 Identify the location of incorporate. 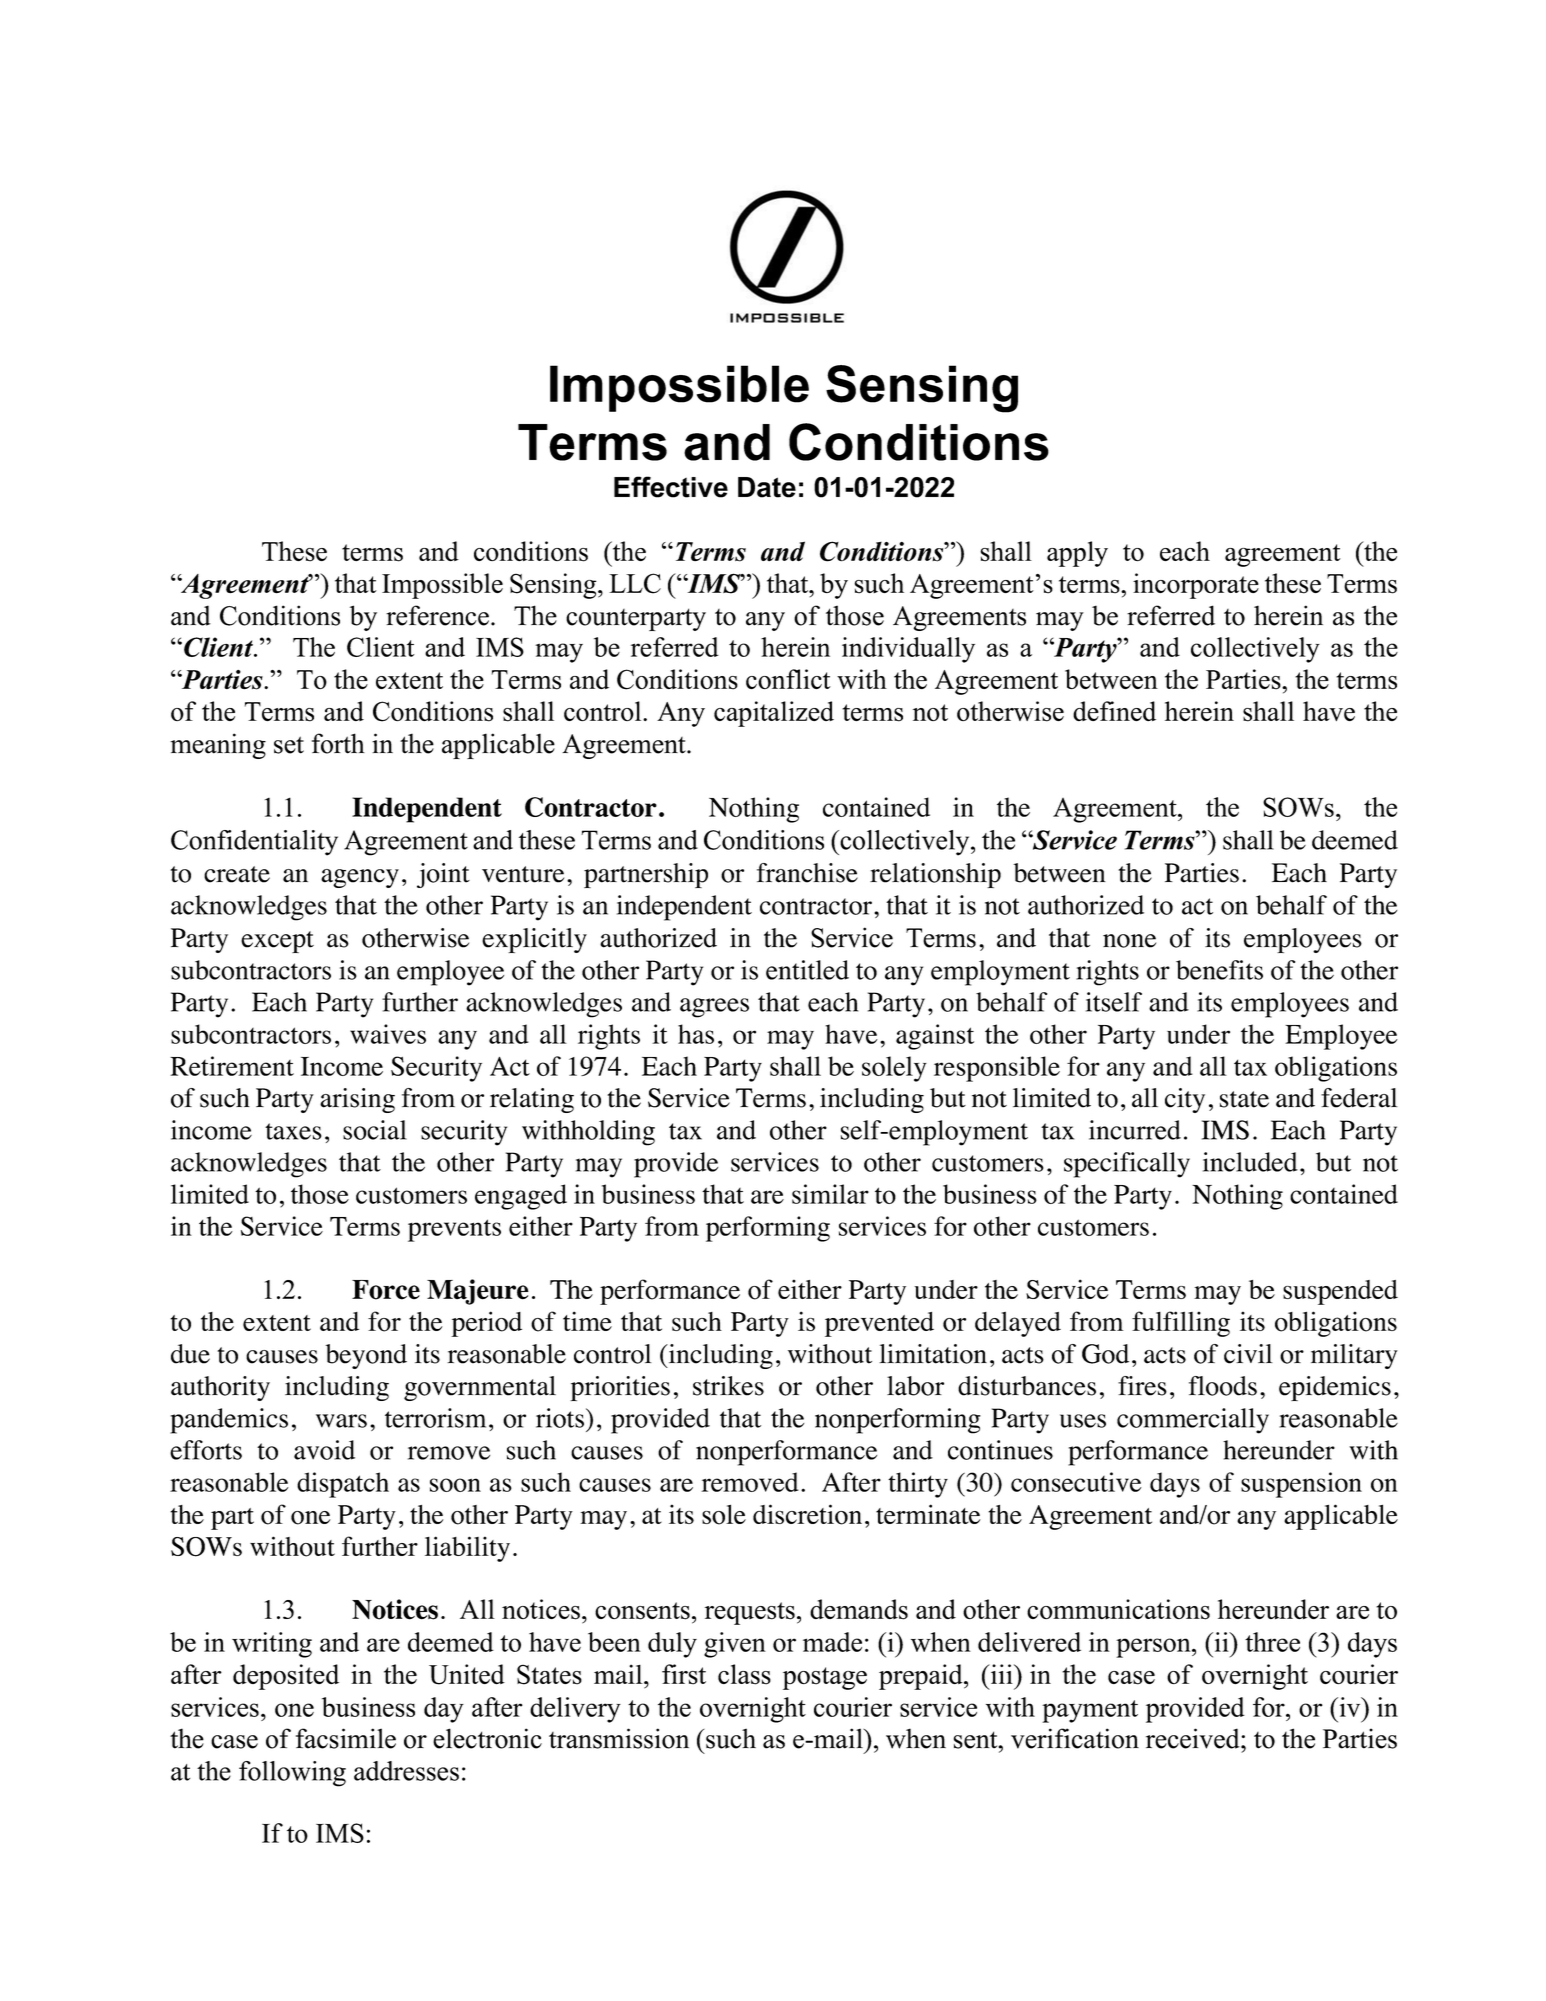
(1196, 586).
